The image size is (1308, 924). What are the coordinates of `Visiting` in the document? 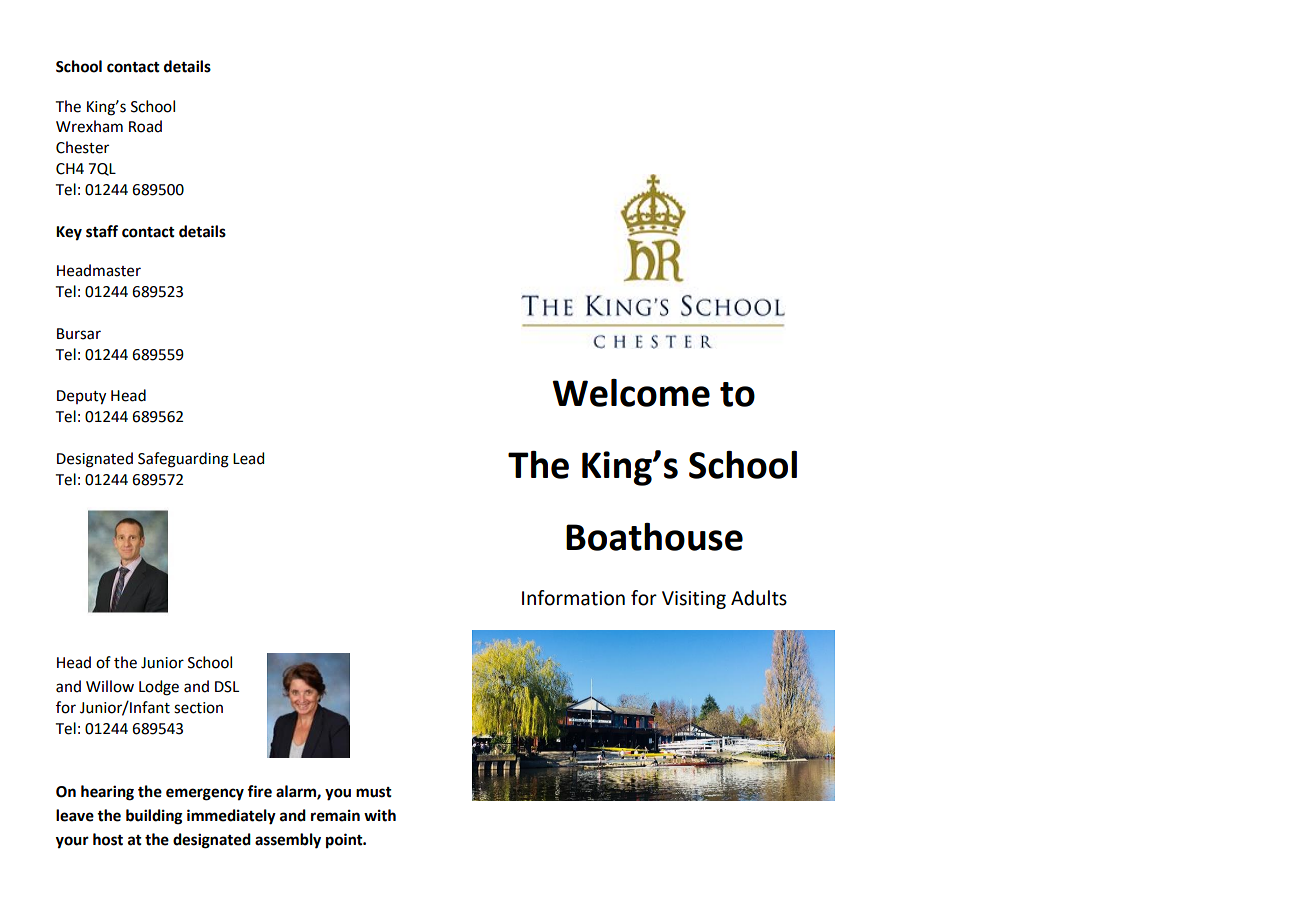 It's located at (694, 600).
